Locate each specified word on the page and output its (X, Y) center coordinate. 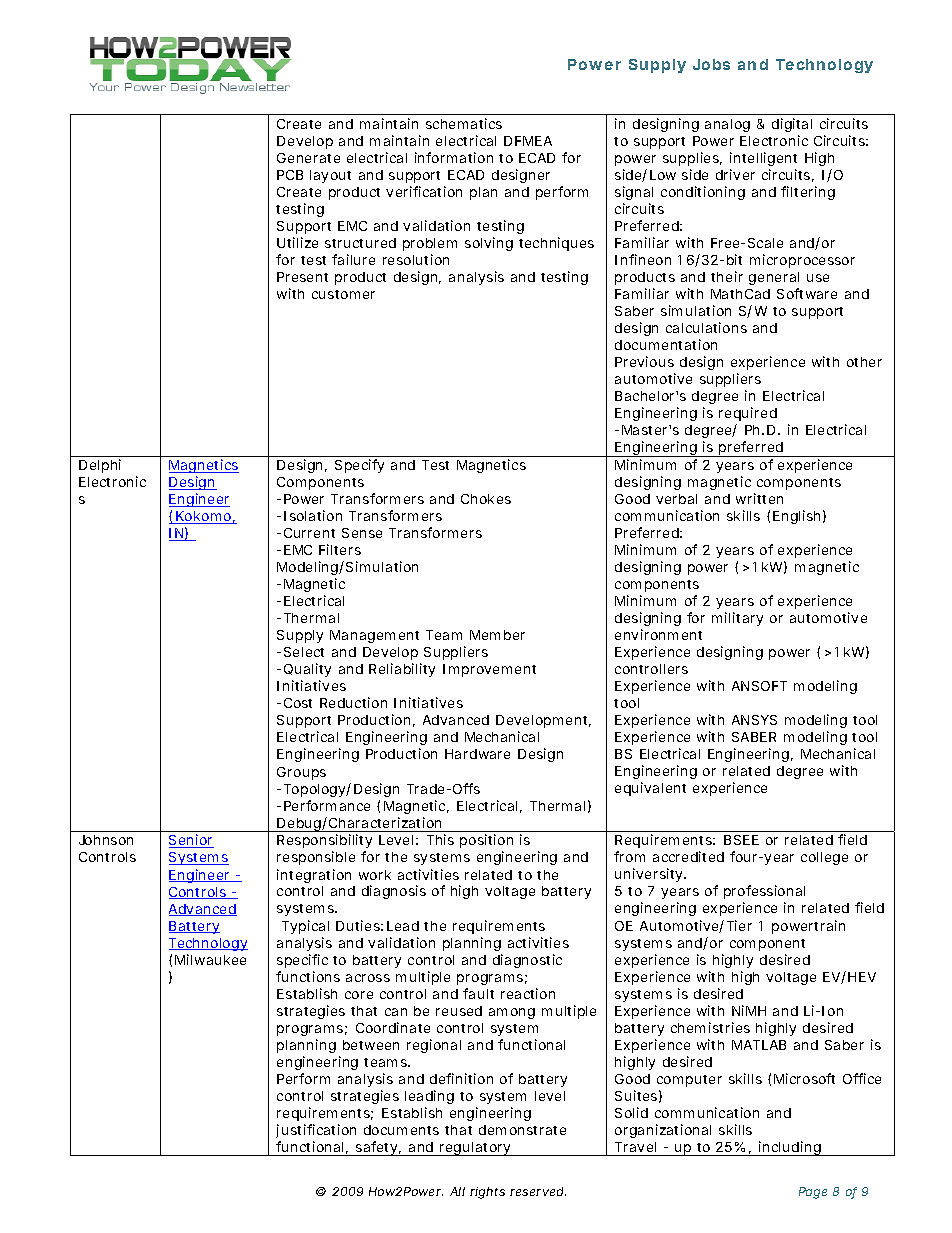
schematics (464, 123)
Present (302, 277)
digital (792, 125)
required (748, 414)
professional (764, 894)
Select (304, 652)
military (737, 619)
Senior (191, 841)
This (440, 839)
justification (316, 1131)
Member (497, 635)
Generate (308, 158)
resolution (416, 259)
